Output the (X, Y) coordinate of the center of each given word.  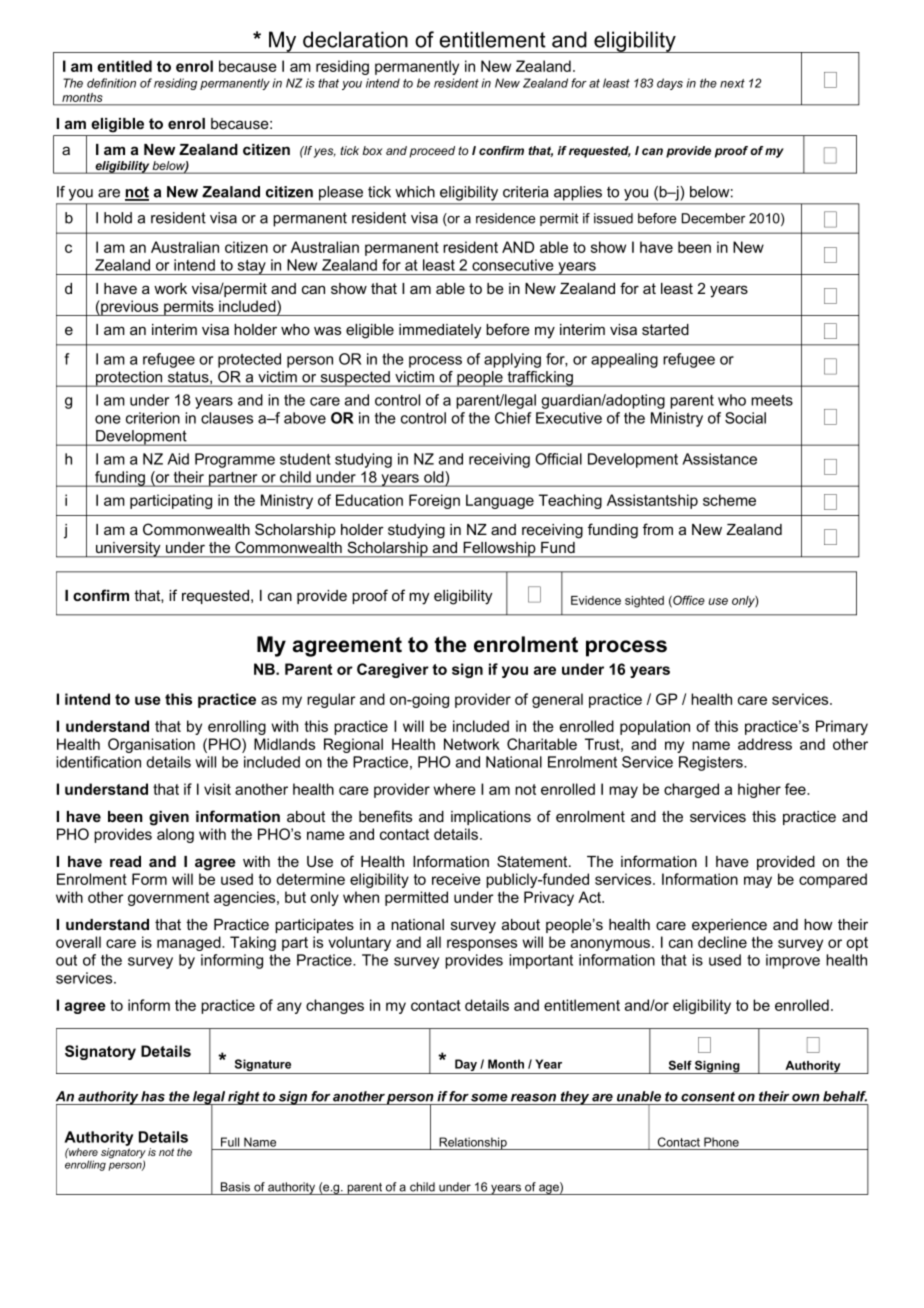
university (128, 550)
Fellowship (499, 550)
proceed (432, 152)
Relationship (473, 1143)
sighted (644, 602)
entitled (124, 66)
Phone (721, 1142)
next (732, 83)
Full (230, 1142)
